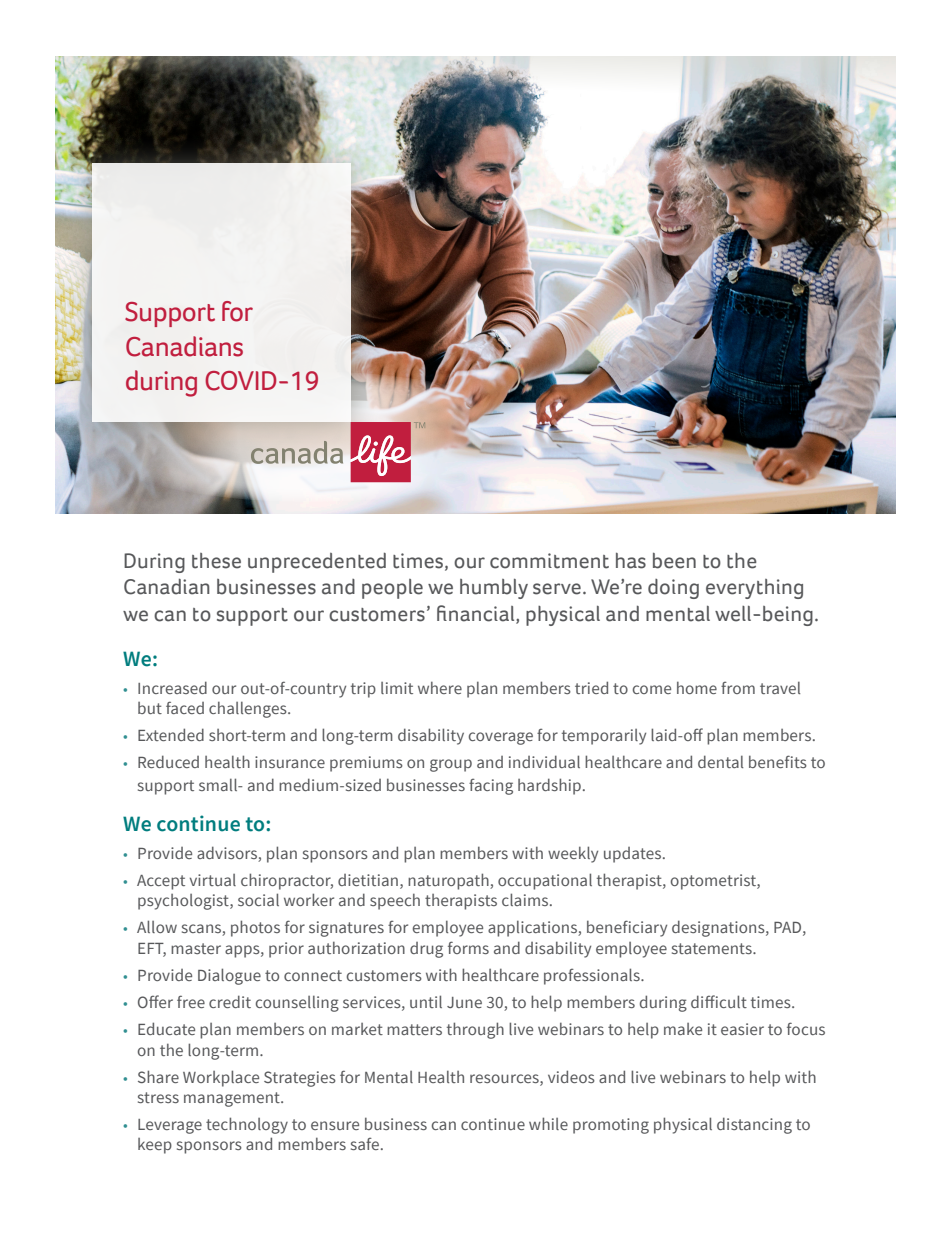 This screenshot has width=952, height=1233. I want to click on humbly, so click(494, 589).
